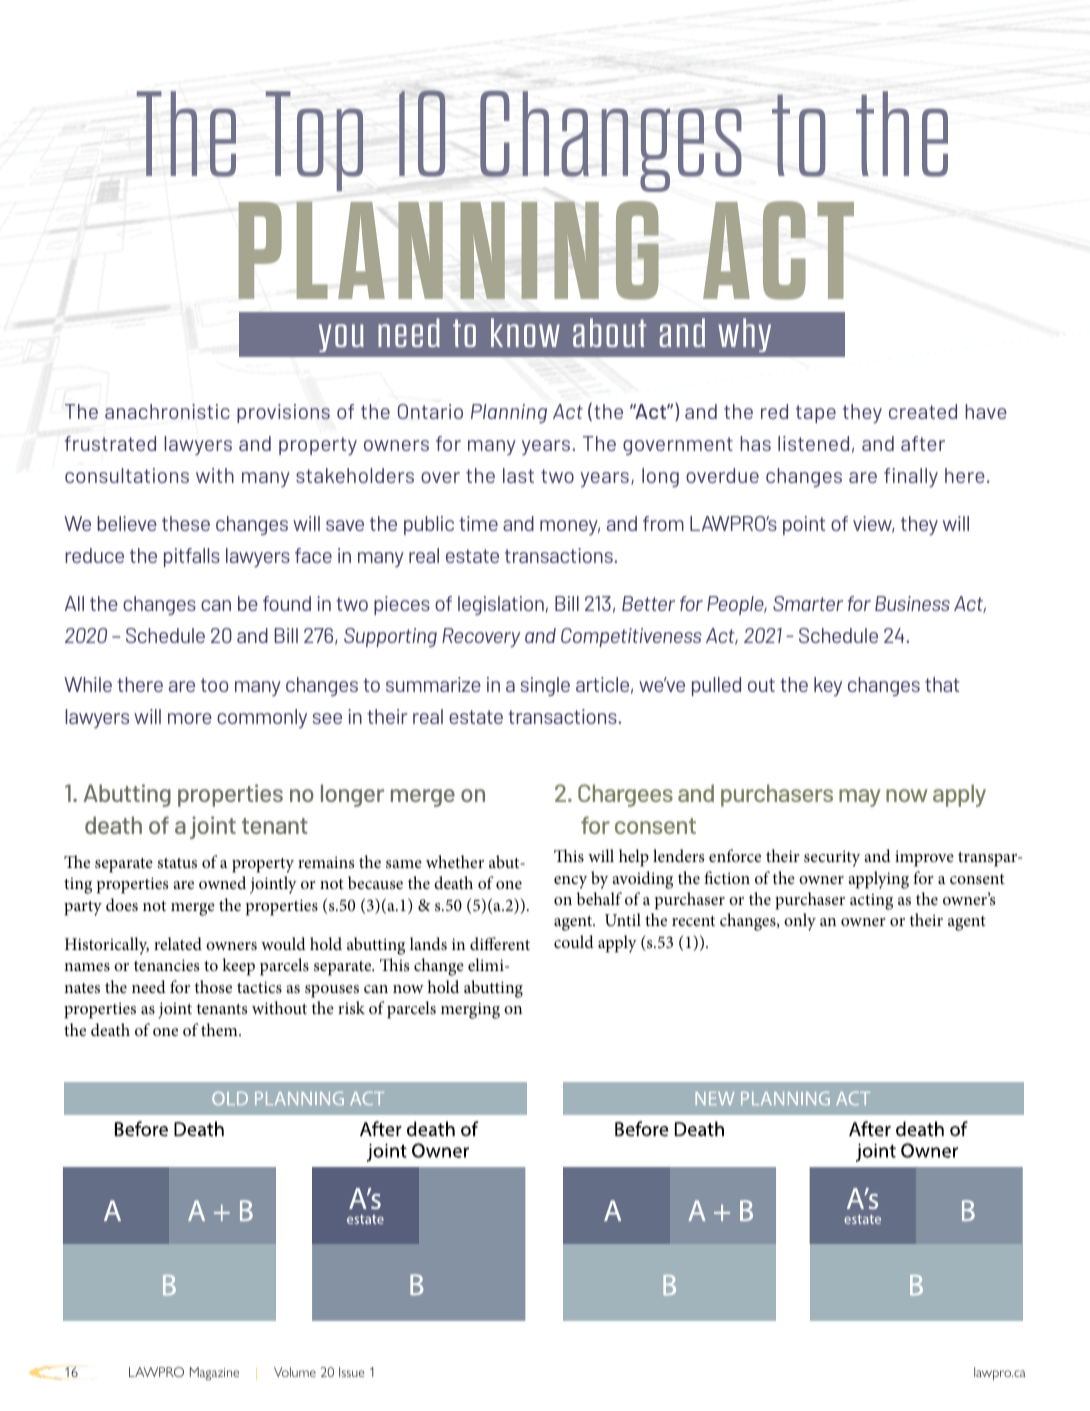 The width and height of the image is (1090, 1411). Describe the element at coordinates (912, 603) in the image. I see `Business` at that location.
